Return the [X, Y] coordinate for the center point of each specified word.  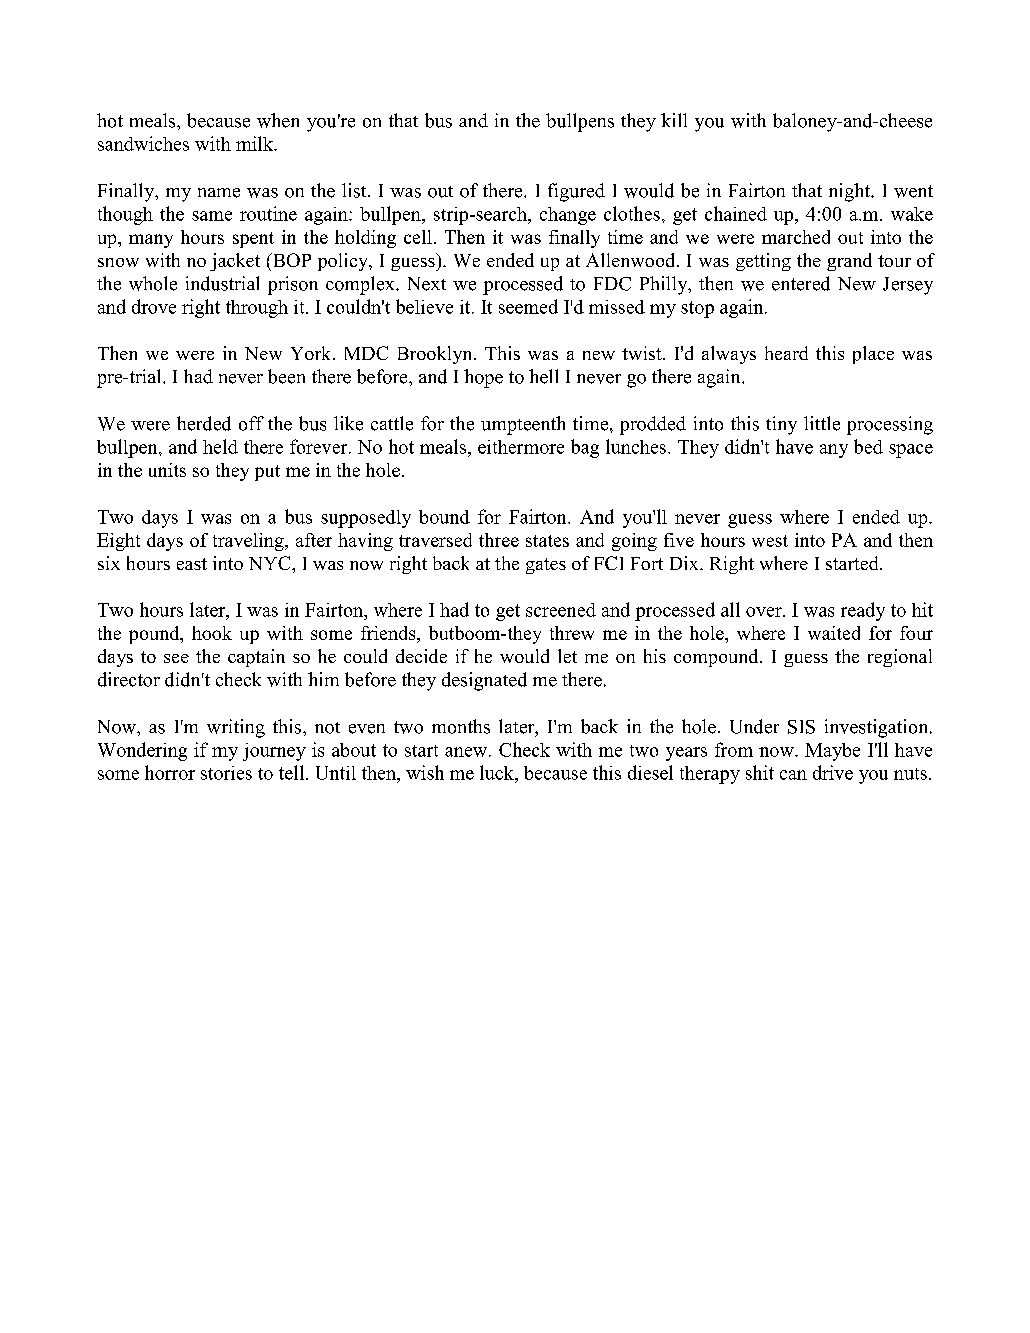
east [192, 564]
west [770, 541]
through [257, 309]
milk [256, 143]
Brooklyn [436, 355]
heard [786, 353]
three [499, 540]
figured [576, 192]
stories [226, 773]
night [850, 192]
